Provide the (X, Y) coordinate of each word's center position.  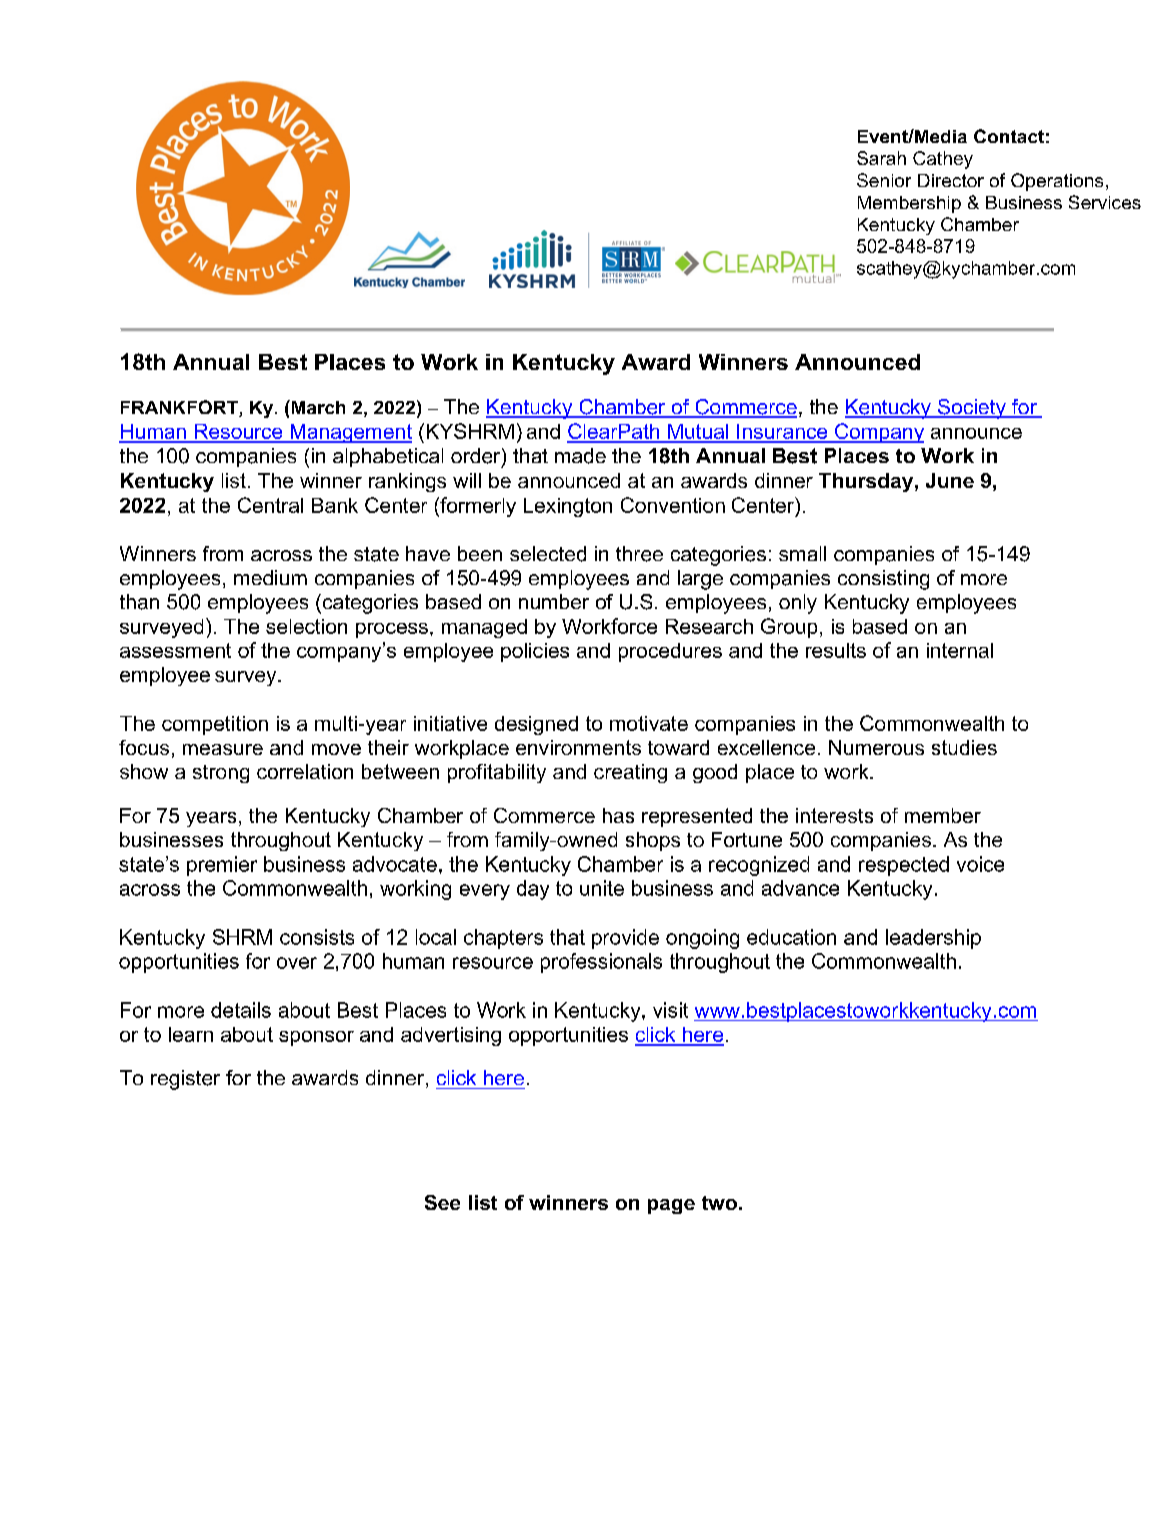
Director (951, 180)
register (185, 1080)
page (671, 1206)
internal (960, 650)
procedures (670, 652)
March (317, 407)
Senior (884, 180)
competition (215, 725)
